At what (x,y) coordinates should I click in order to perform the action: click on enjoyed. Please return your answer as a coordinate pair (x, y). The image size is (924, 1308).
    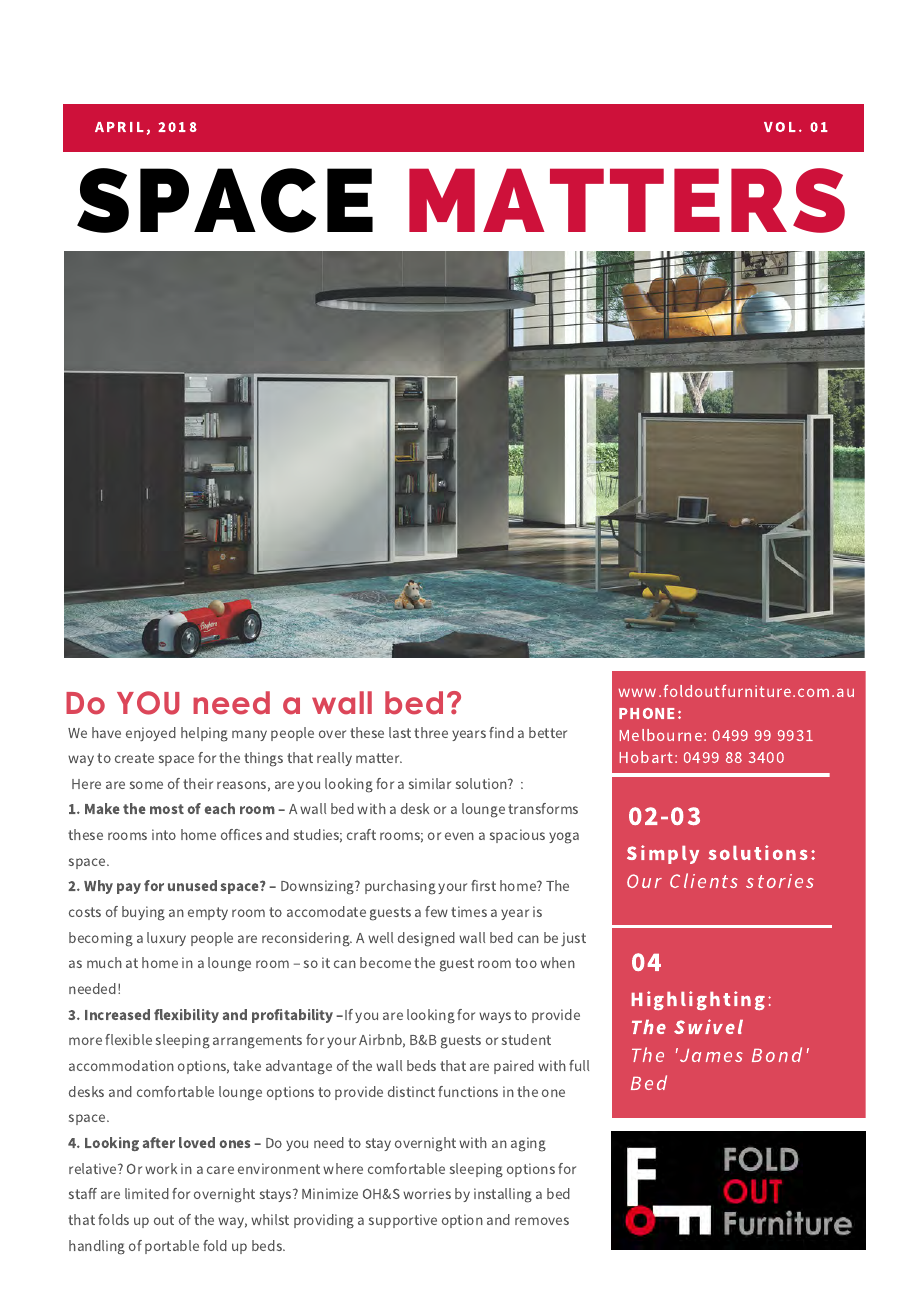
    Looking at the image, I should click on (151, 734).
